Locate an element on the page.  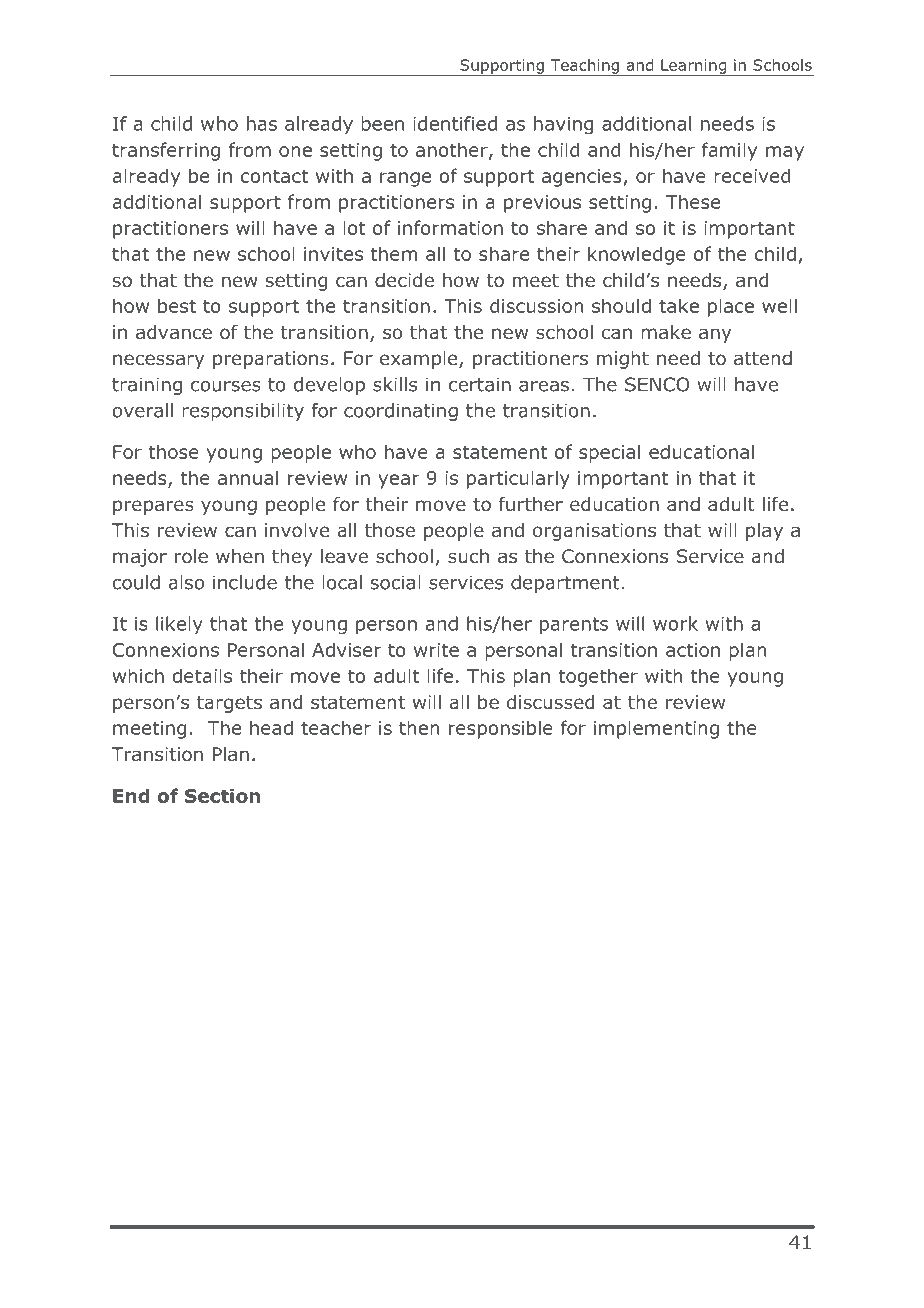
has is located at coordinates (262, 123).
